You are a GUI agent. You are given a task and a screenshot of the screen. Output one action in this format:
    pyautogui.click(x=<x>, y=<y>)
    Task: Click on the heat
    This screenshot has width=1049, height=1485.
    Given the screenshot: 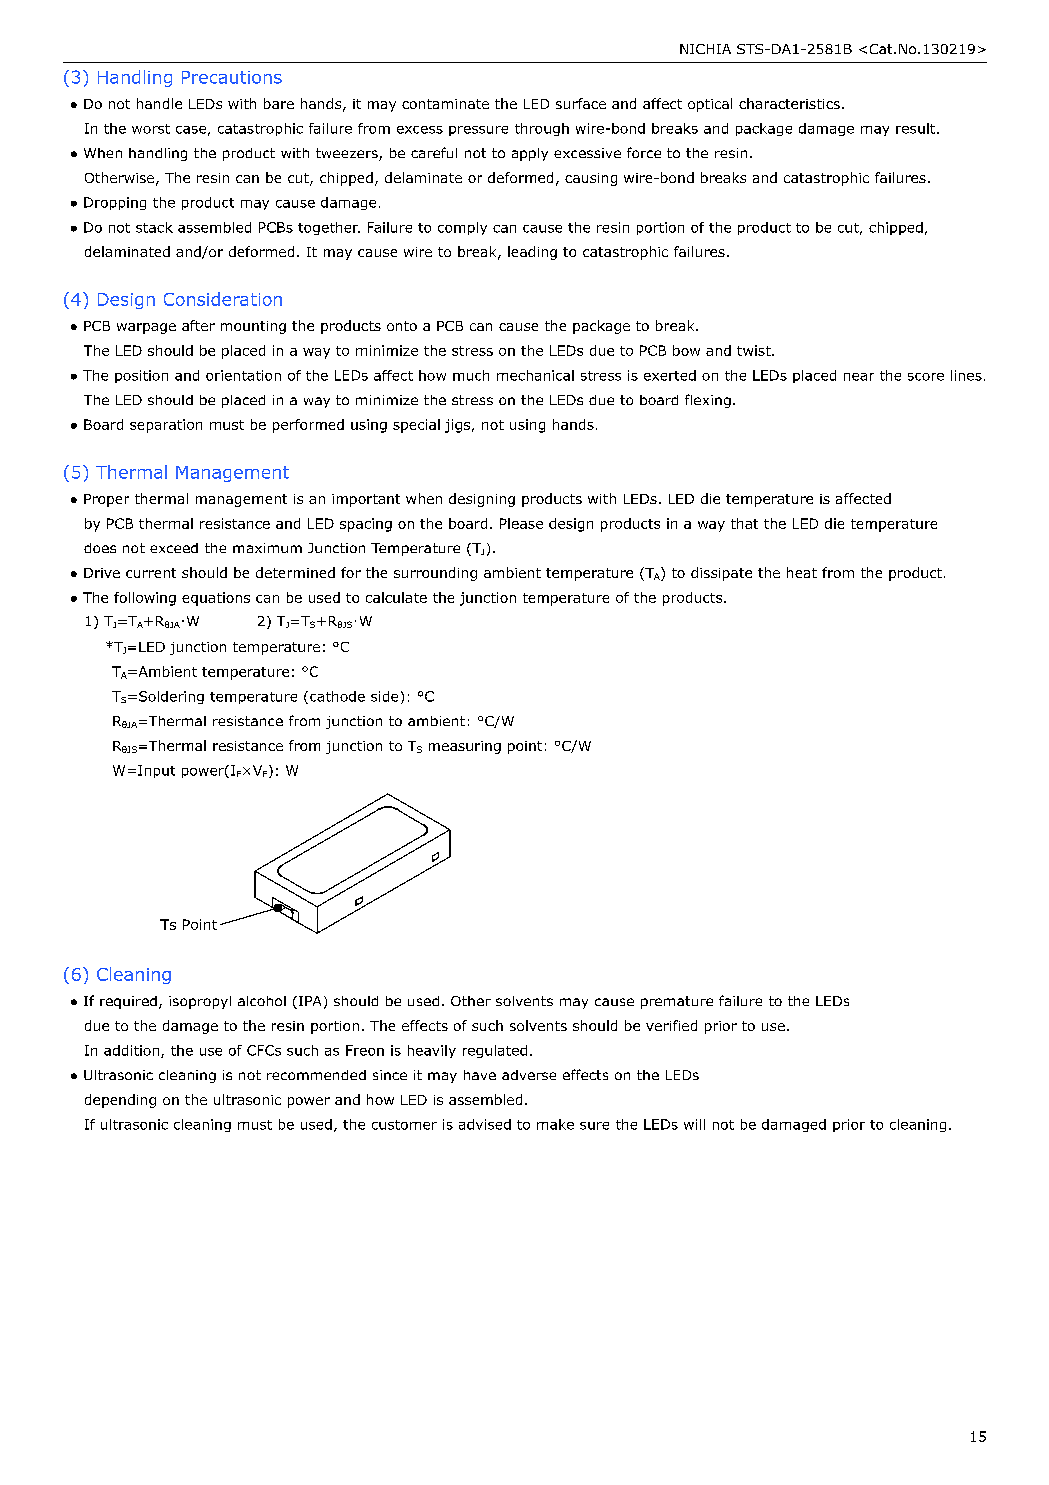 What is the action you would take?
    pyautogui.click(x=802, y=572)
